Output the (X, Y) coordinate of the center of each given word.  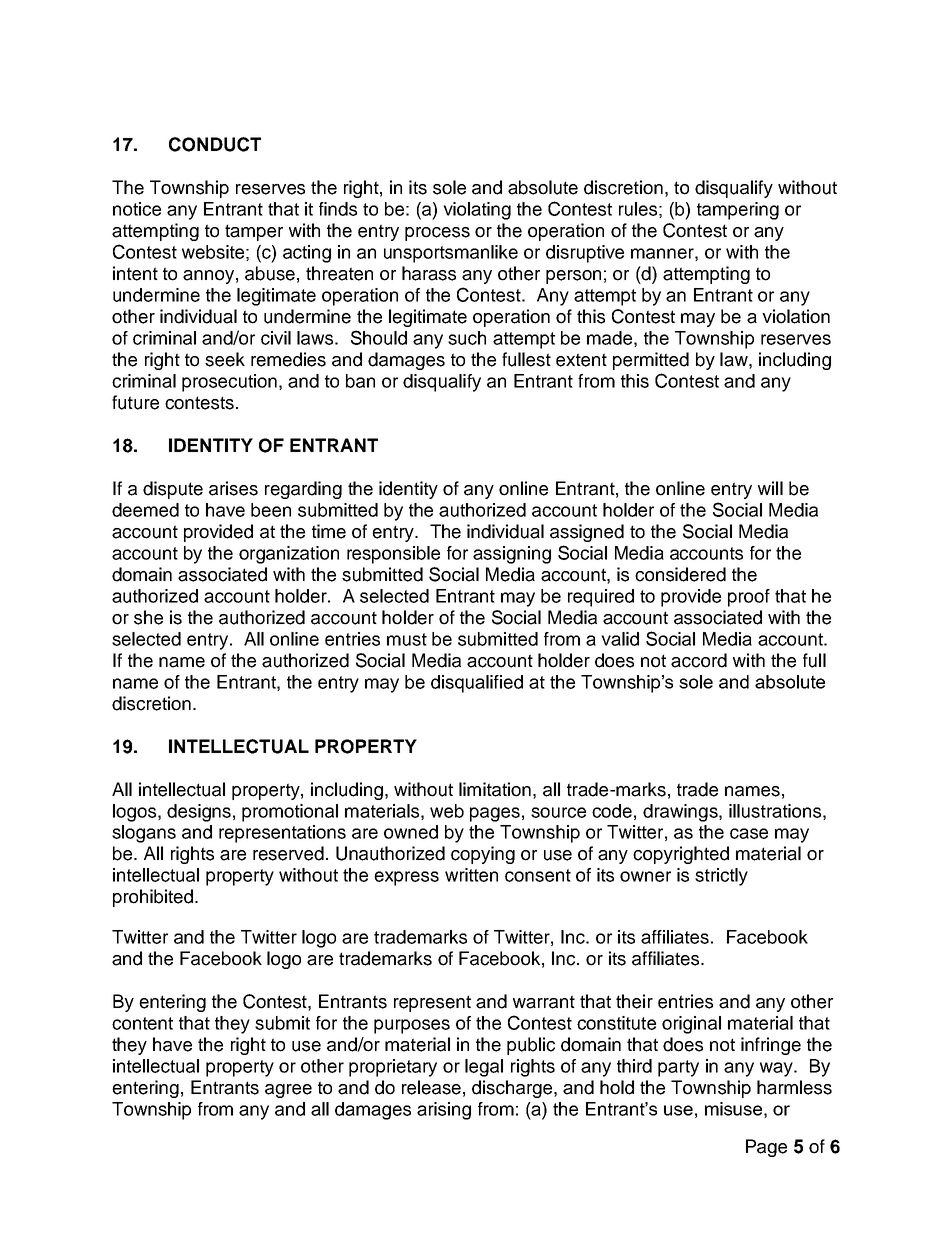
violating (477, 211)
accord (699, 660)
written (471, 875)
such (467, 338)
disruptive (585, 254)
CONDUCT (215, 144)
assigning (512, 555)
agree (288, 1091)
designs (199, 813)
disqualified (477, 684)
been (271, 510)
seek (225, 359)
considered (680, 574)
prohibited (153, 898)
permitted (651, 361)
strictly (721, 877)
